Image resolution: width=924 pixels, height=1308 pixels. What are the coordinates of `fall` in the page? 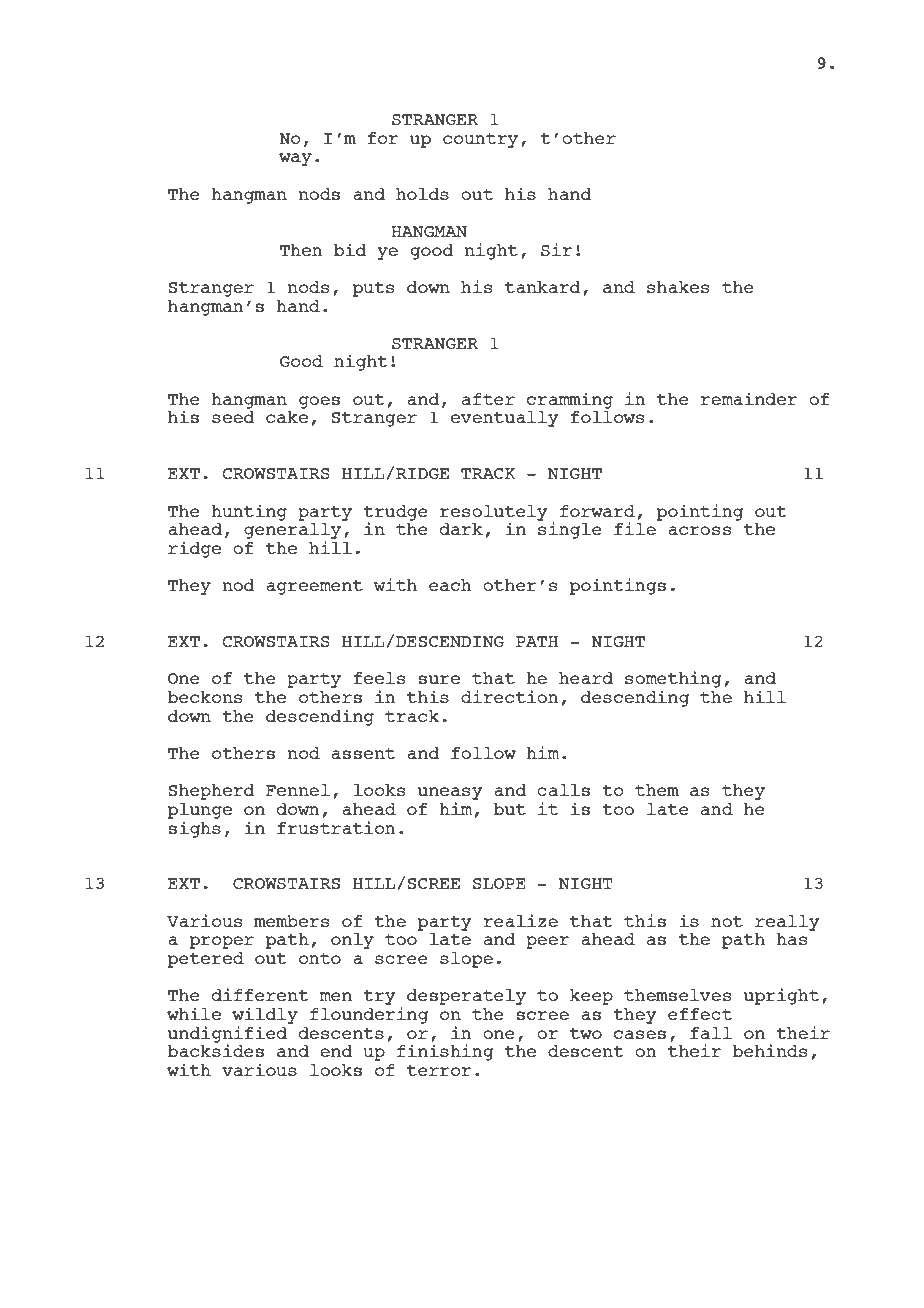 It's located at (711, 1033).
